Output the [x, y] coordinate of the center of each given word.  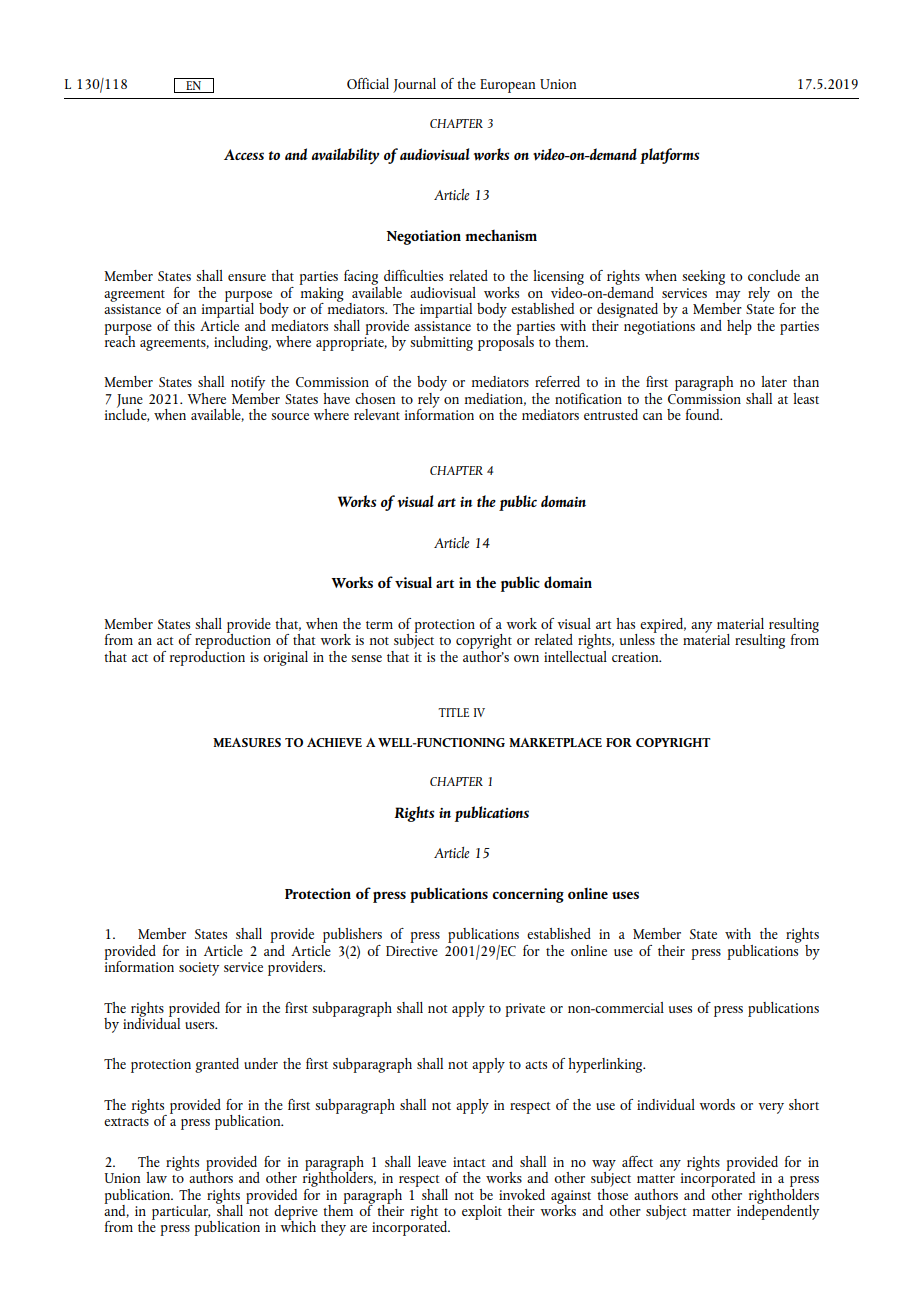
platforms [669, 156]
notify [248, 385]
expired [663, 626]
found [704, 414]
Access [244, 154]
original [285, 658]
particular [181, 1213]
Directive [412, 951]
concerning [528, 895]
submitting [441, 343]
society [199, 969]
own [526, 658]
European [507, 86]
